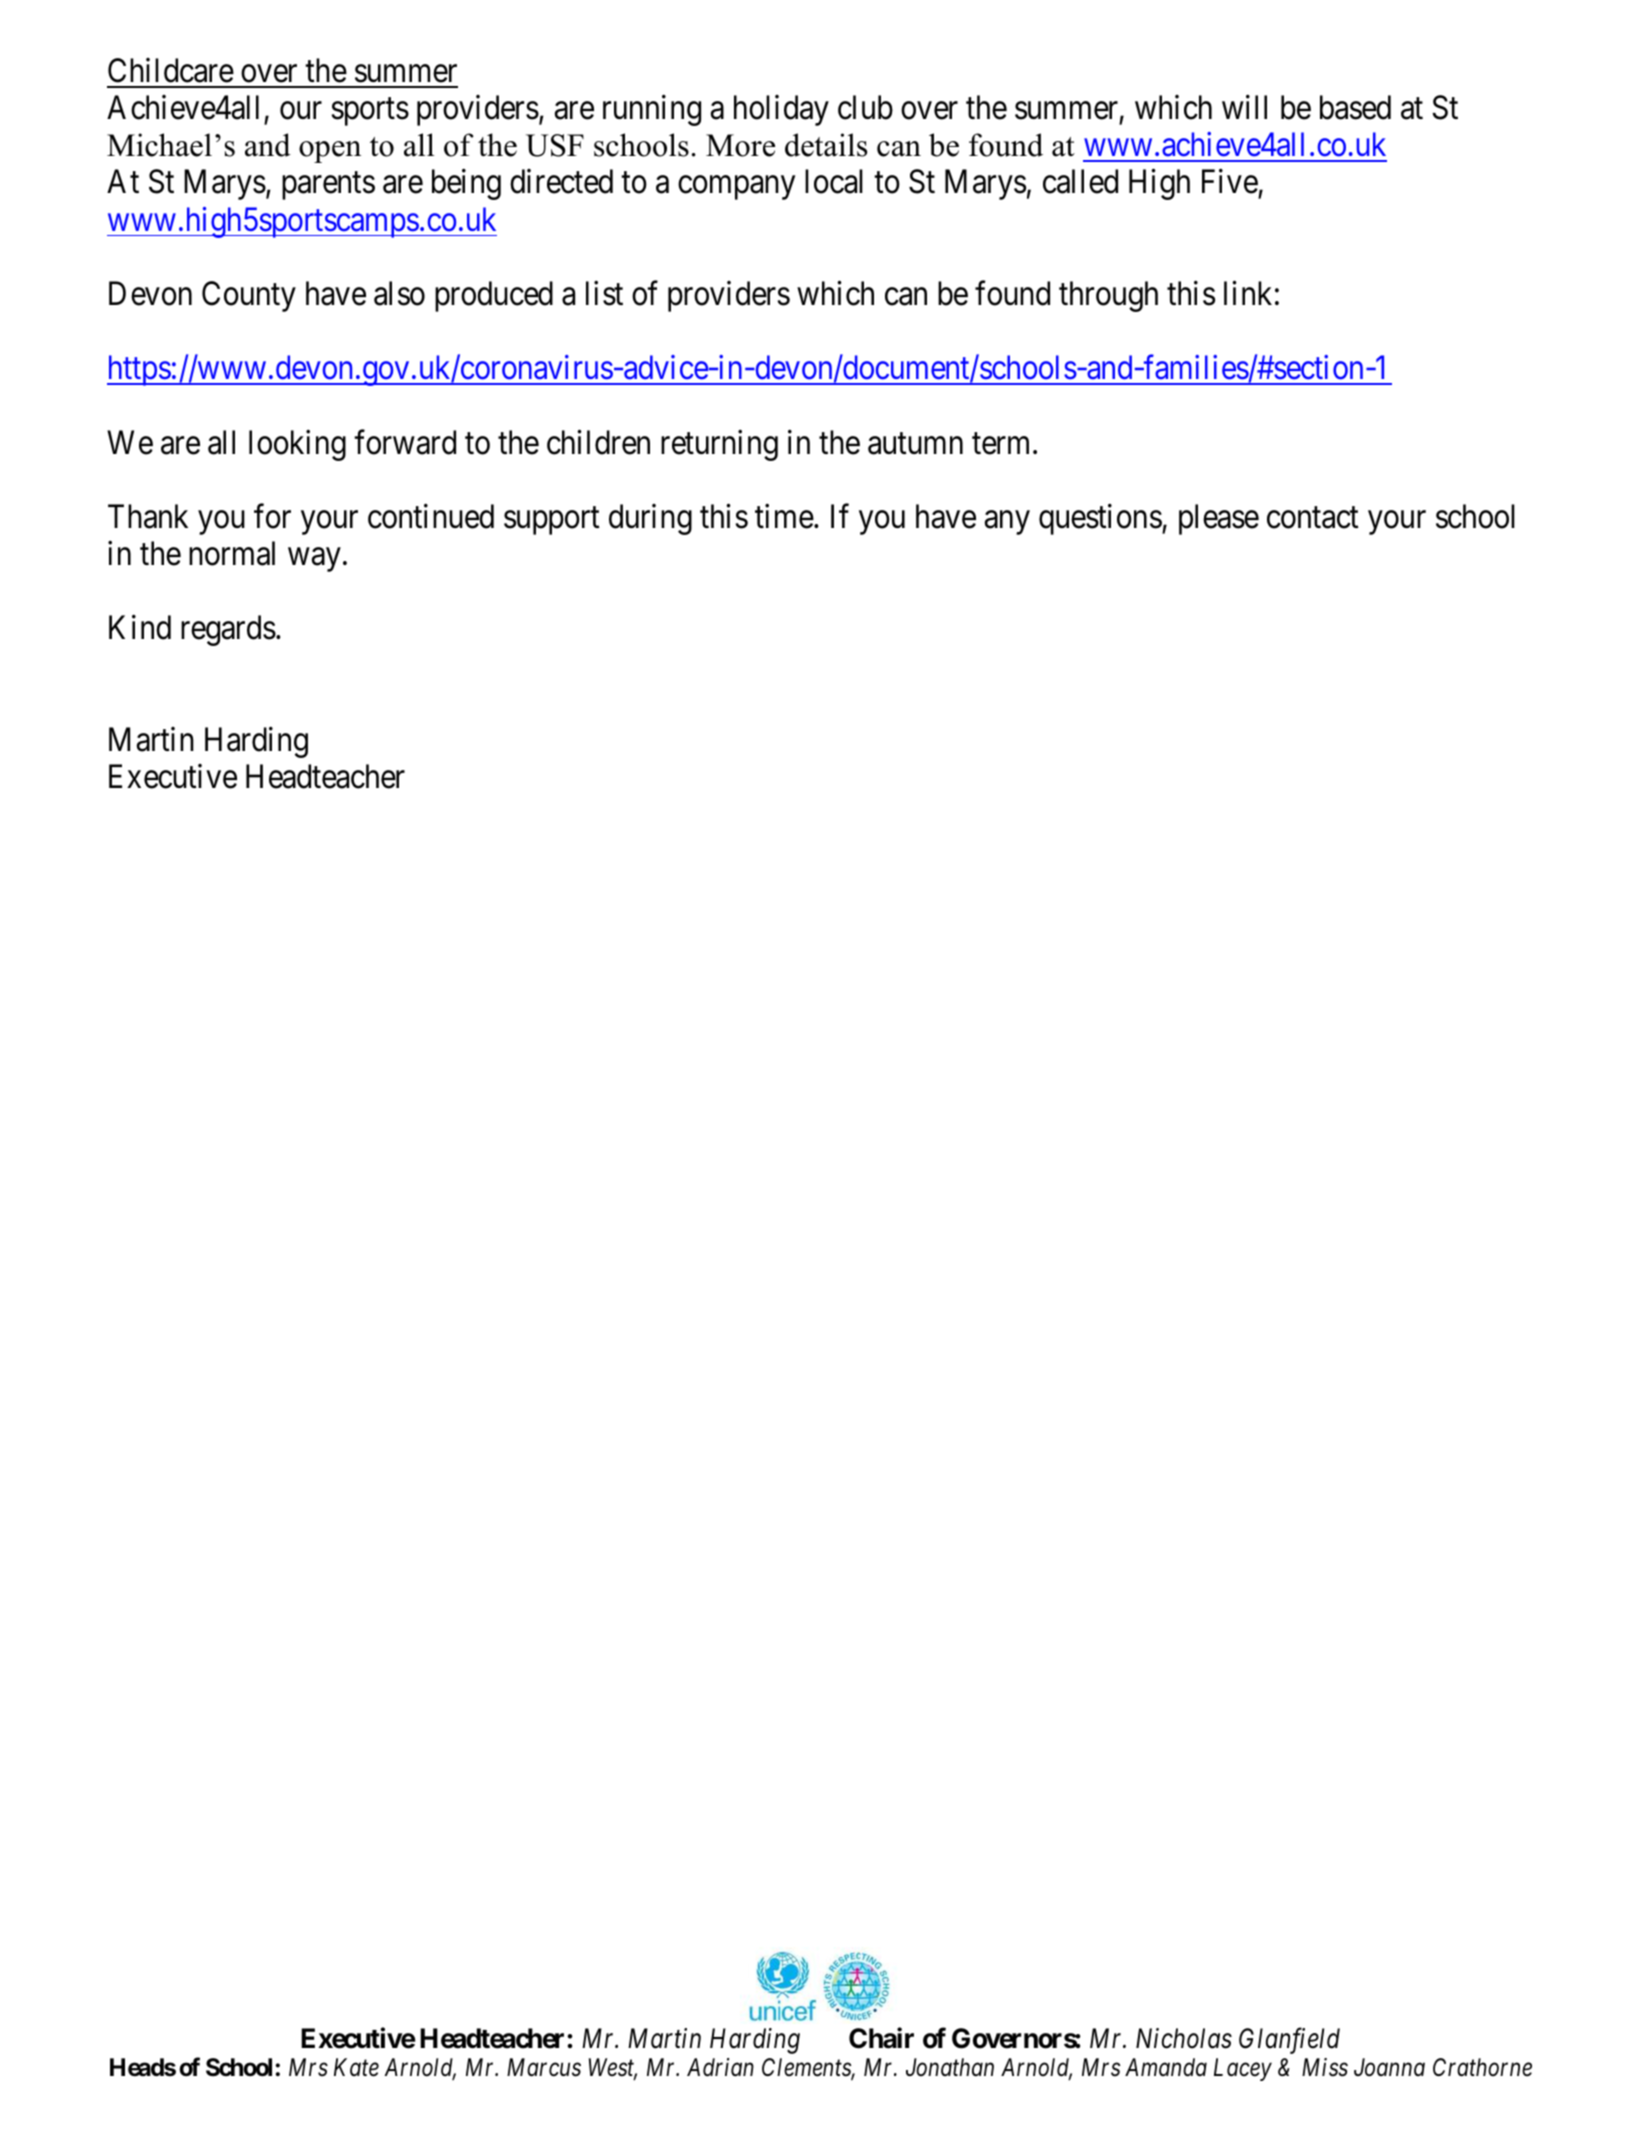  Describe the element at coordinates (330, 152) in the screenshot. I see `open` at that location.
